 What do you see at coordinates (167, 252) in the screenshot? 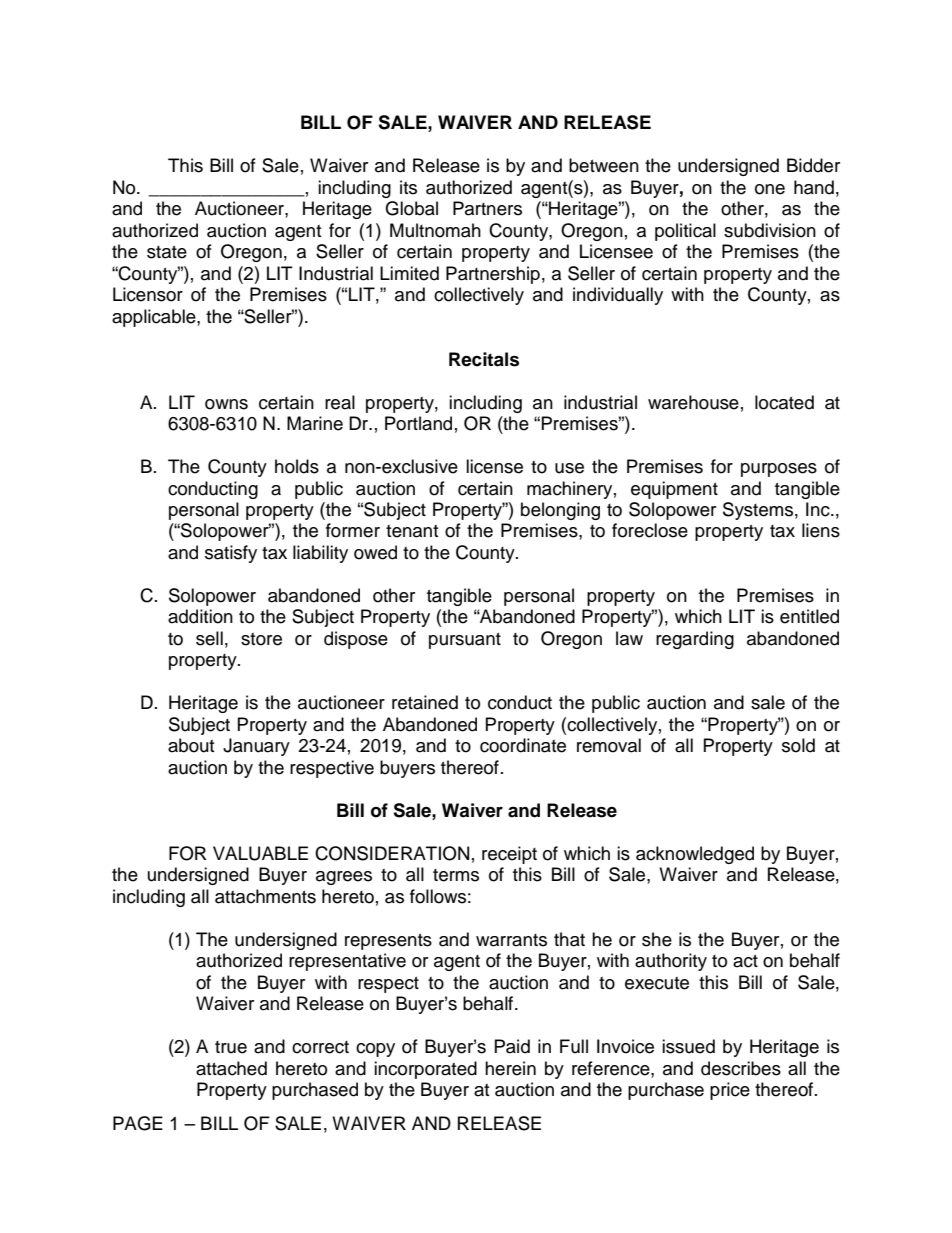
I see `state` at bounding box center [167, 252].
